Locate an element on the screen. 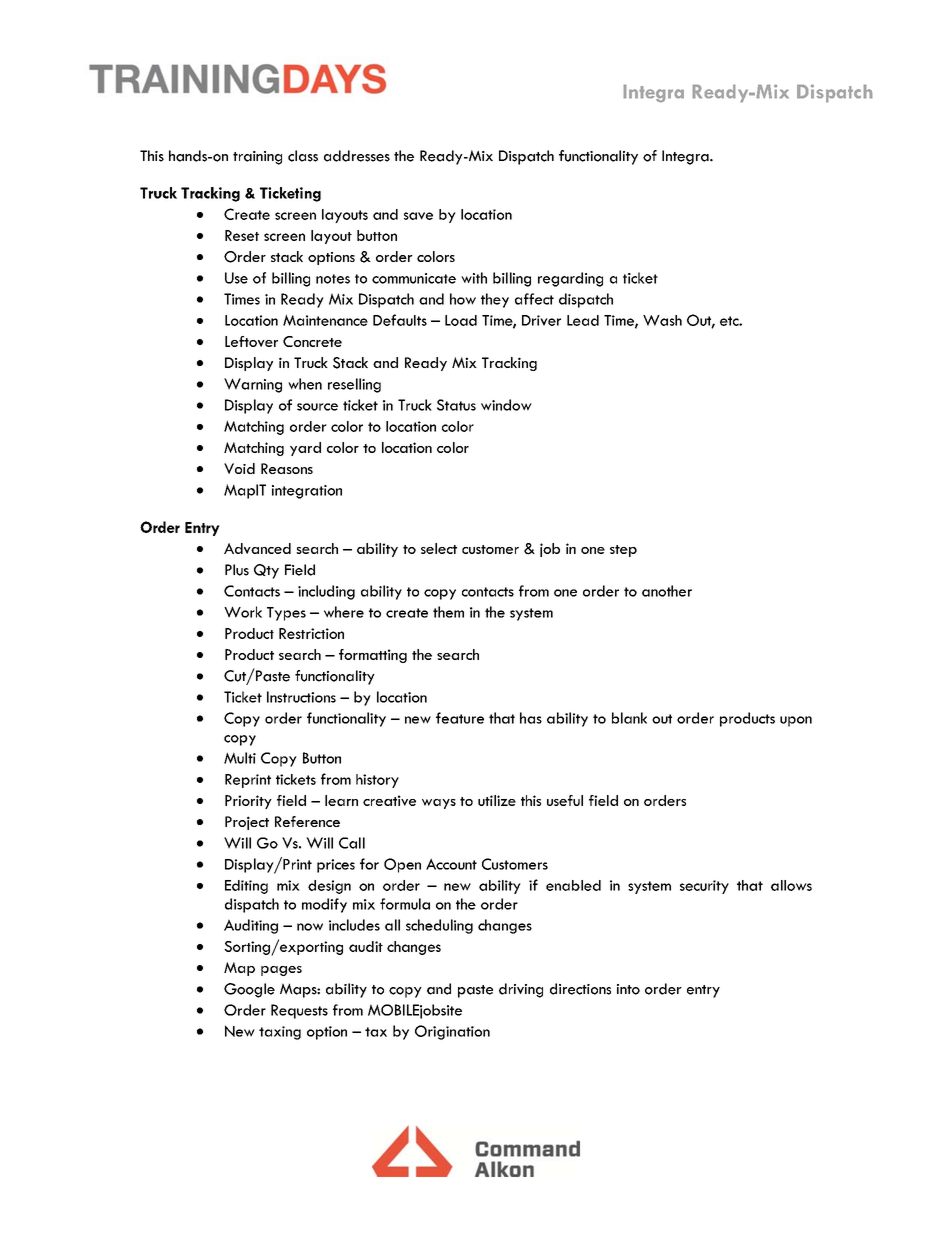 Image resolution: width=952 pixels, height=1233 pixels. Wash is located at coordinates (662, 320).
